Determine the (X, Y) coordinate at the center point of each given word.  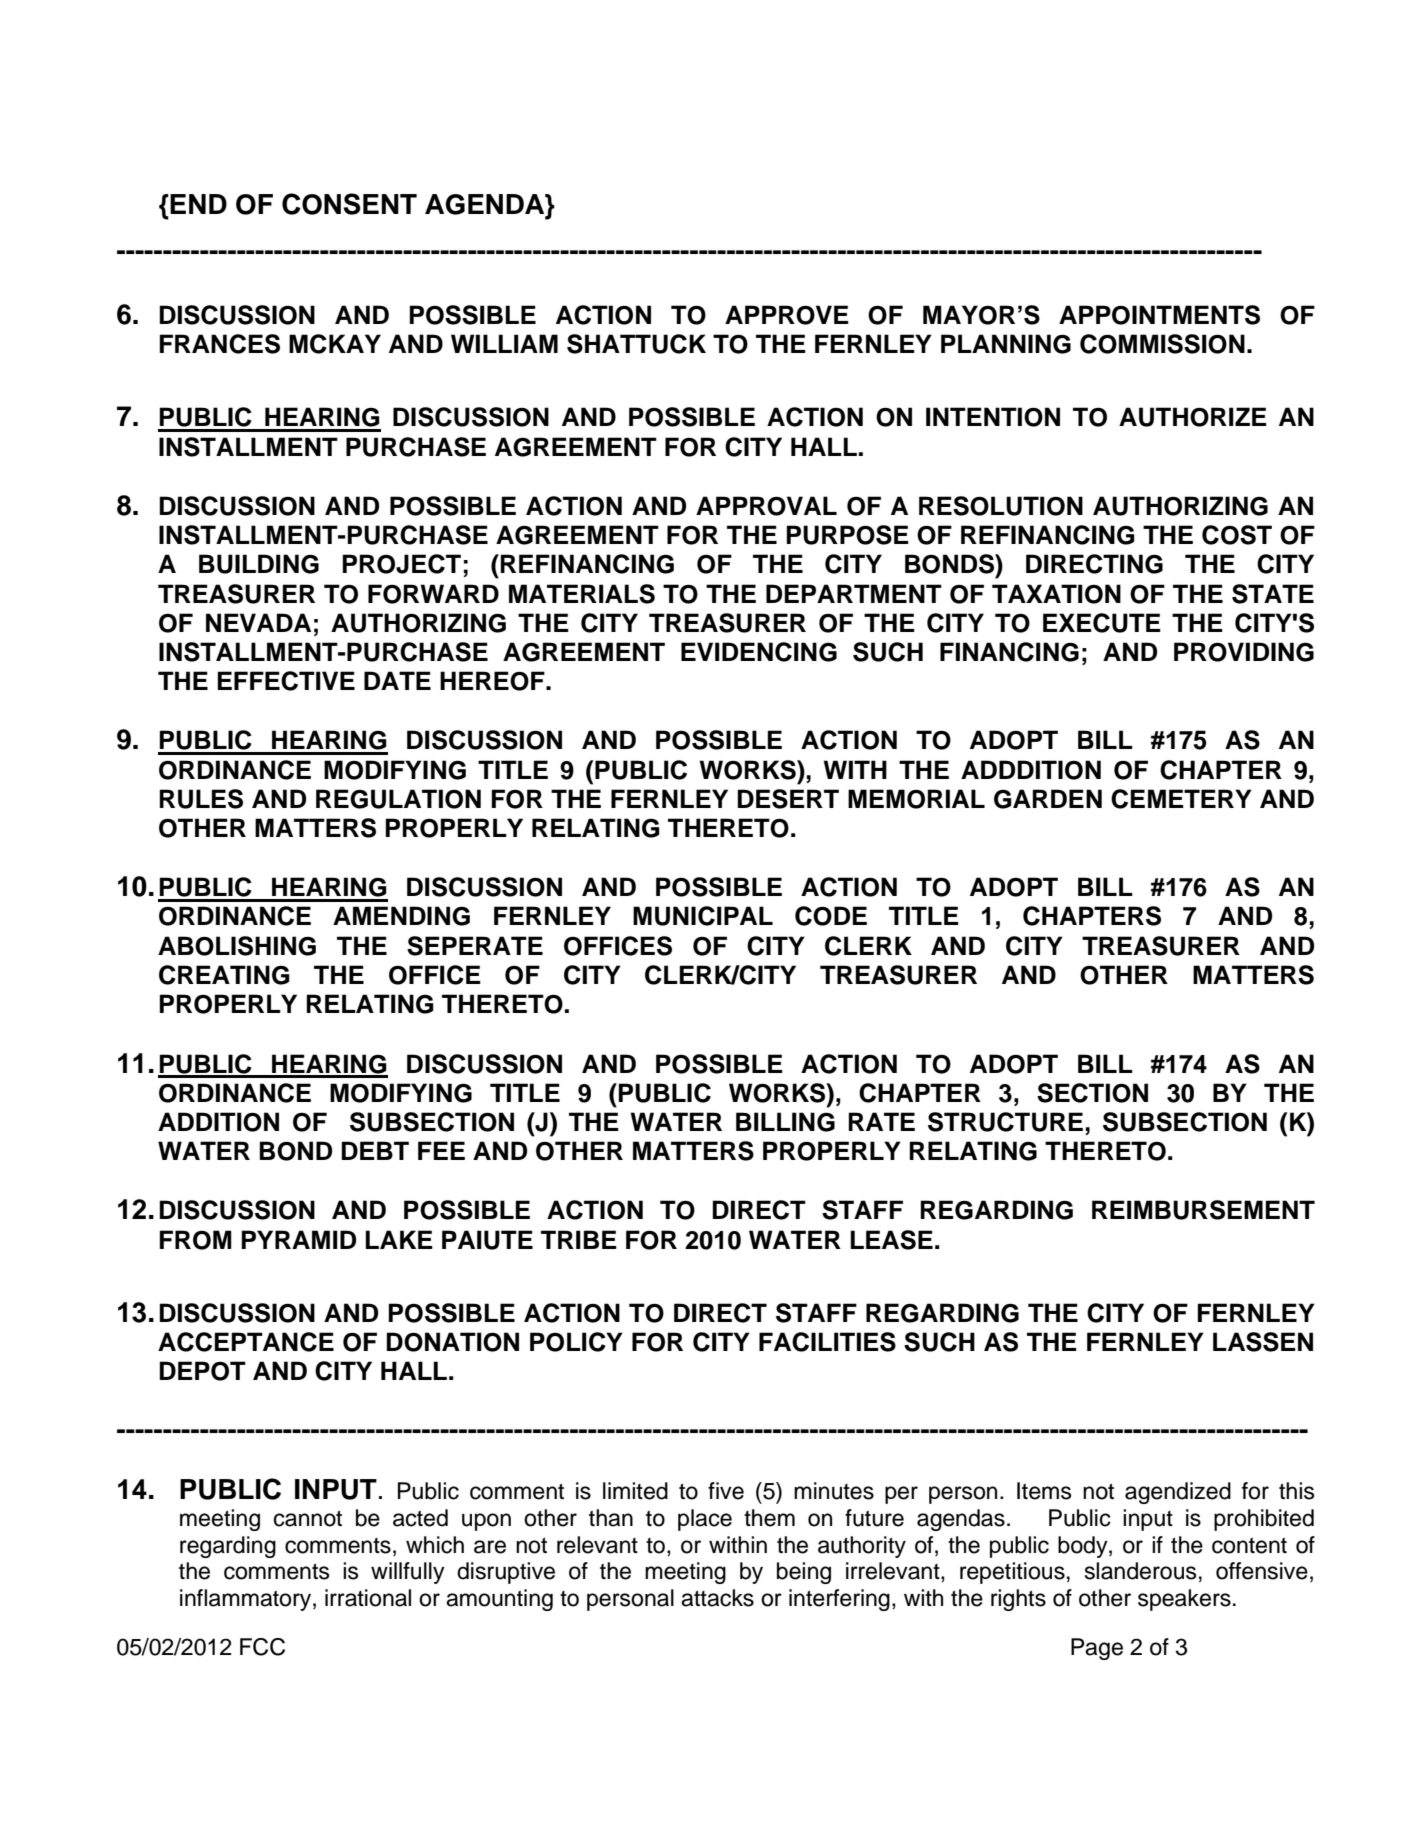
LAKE (399, 1239)
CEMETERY (1181, 799)
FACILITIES (827, 1342)
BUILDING (259, 564)
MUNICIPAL (703, 916)
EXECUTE (1102, 623)
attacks (717, 1598)
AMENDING (401, 916)
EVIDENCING (759, 652)
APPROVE (787, 315)
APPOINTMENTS (1159, 315)
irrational (368, 1598)
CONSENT (349, 204)
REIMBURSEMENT (1203, 1210)
